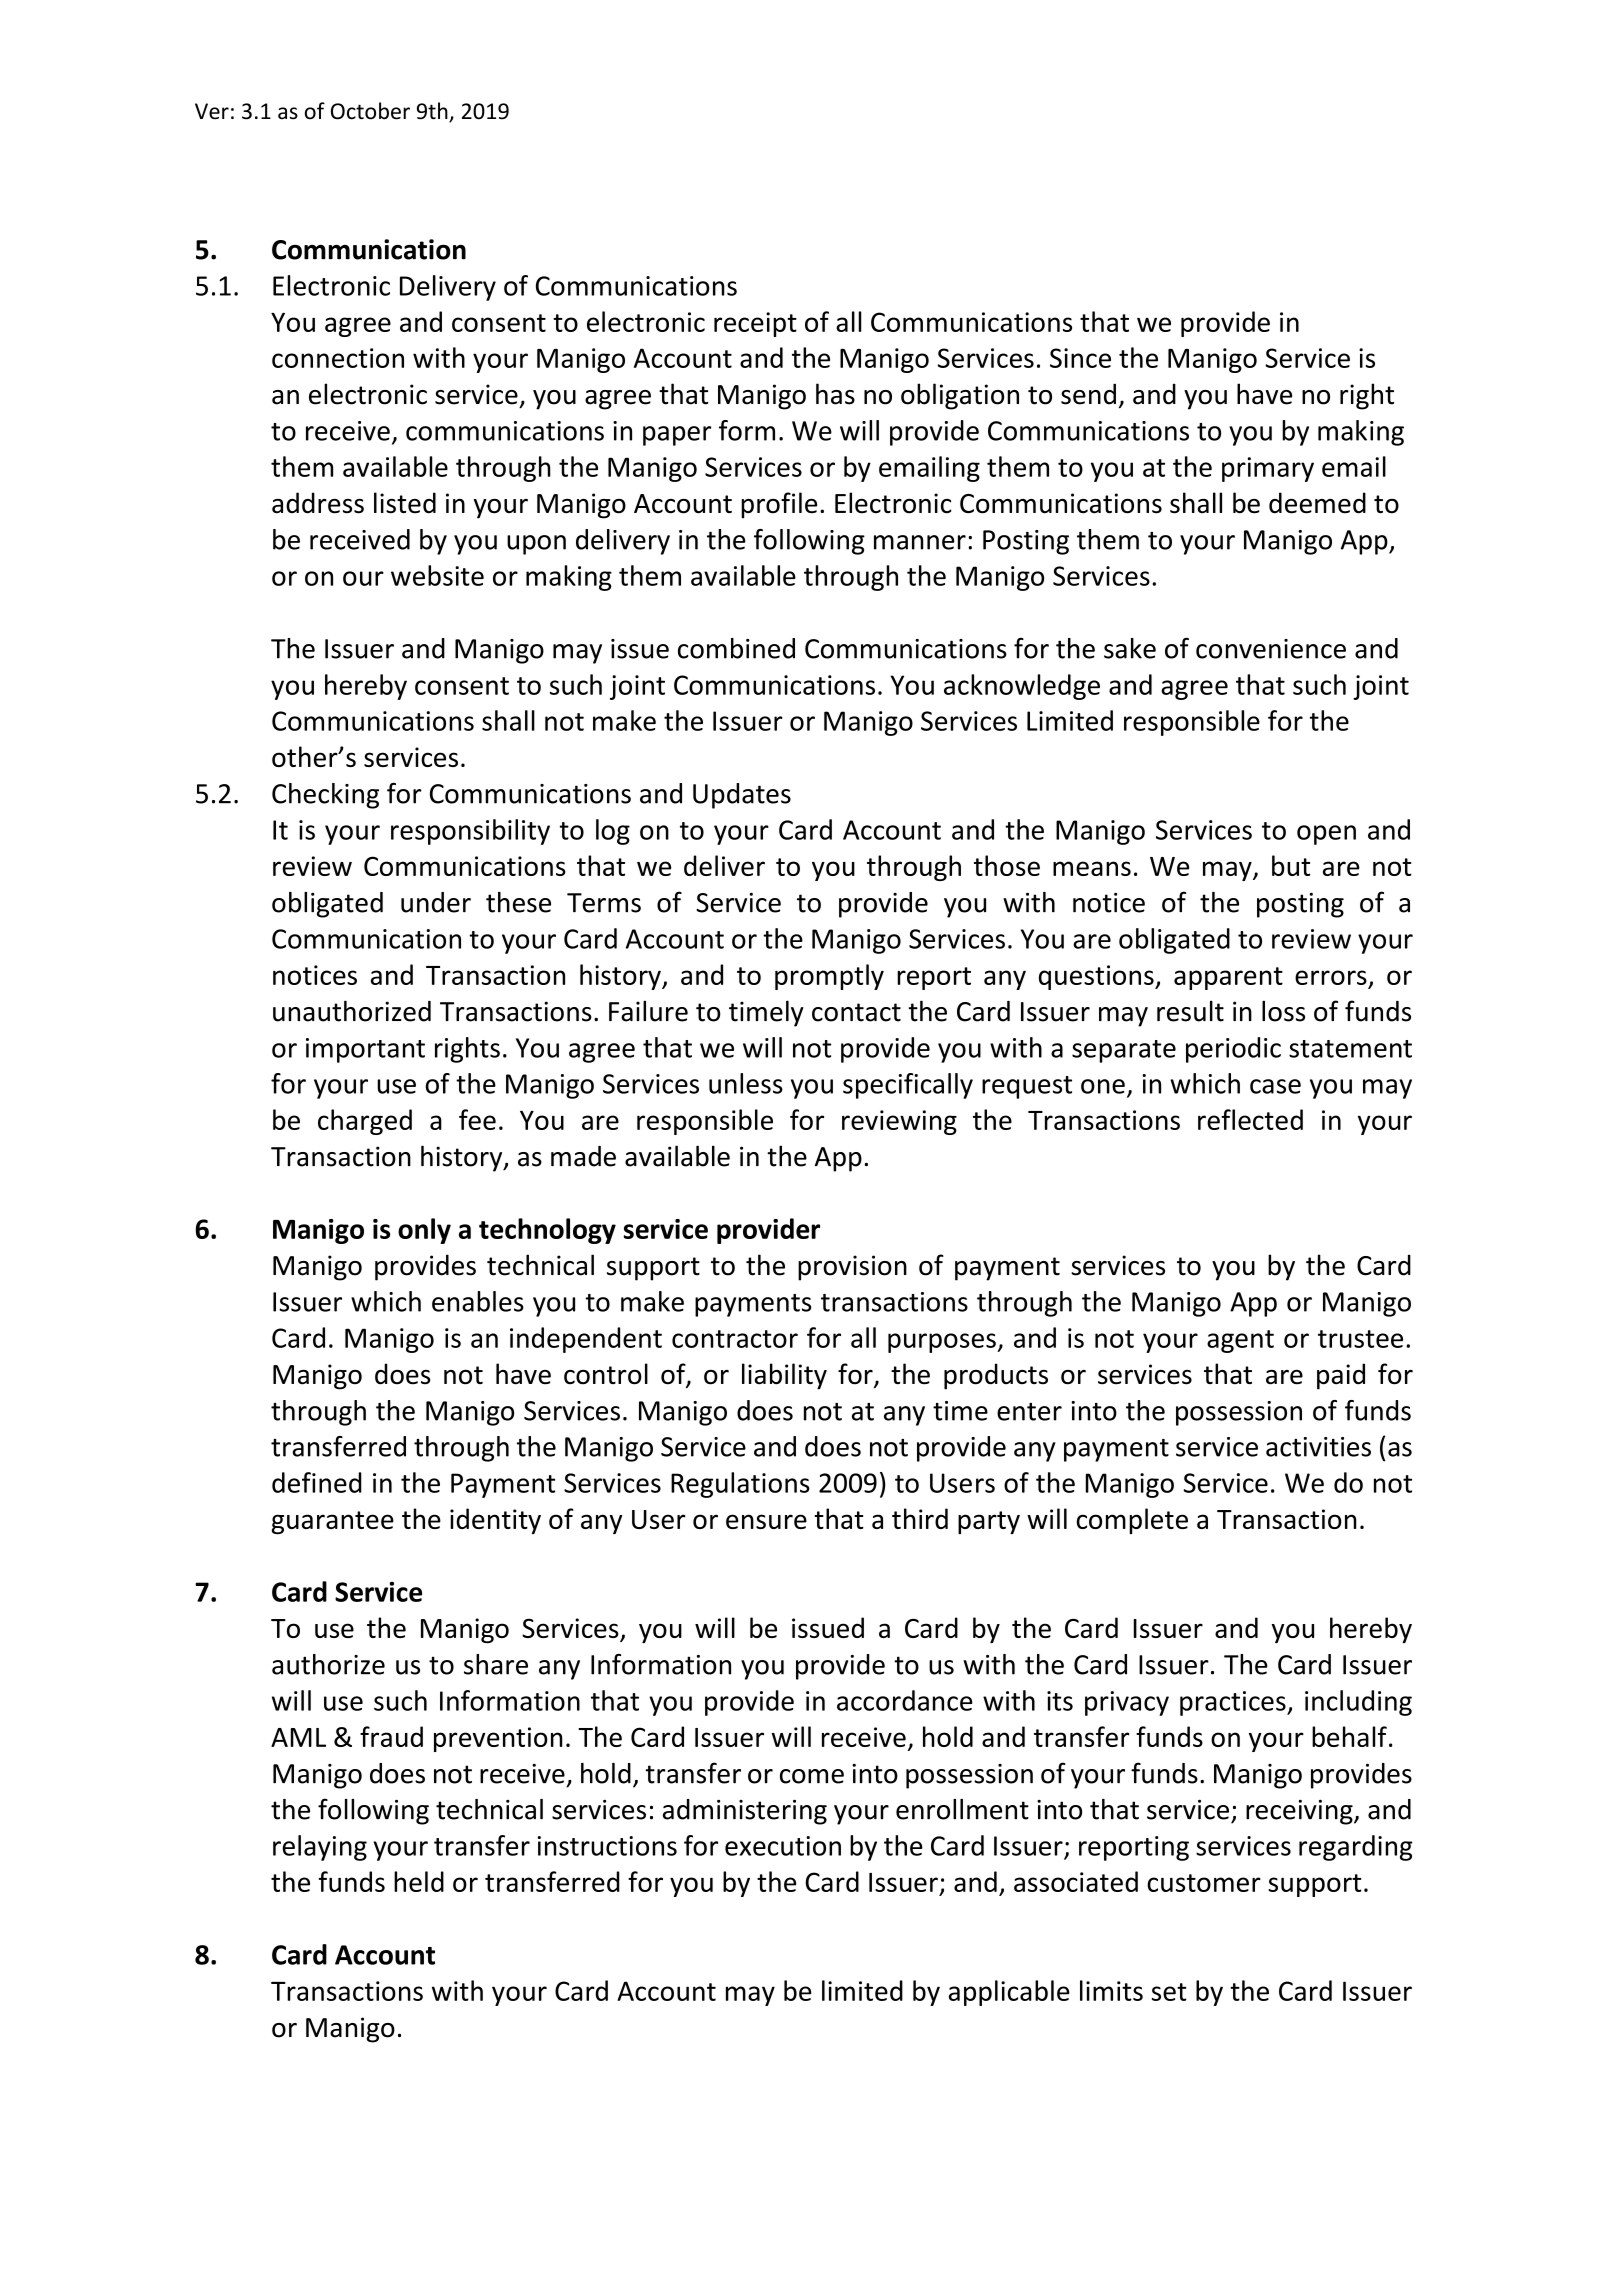  What do you see at coordinates (370, 111) in the document?
I see `October` at bounding box center [370, 111].
